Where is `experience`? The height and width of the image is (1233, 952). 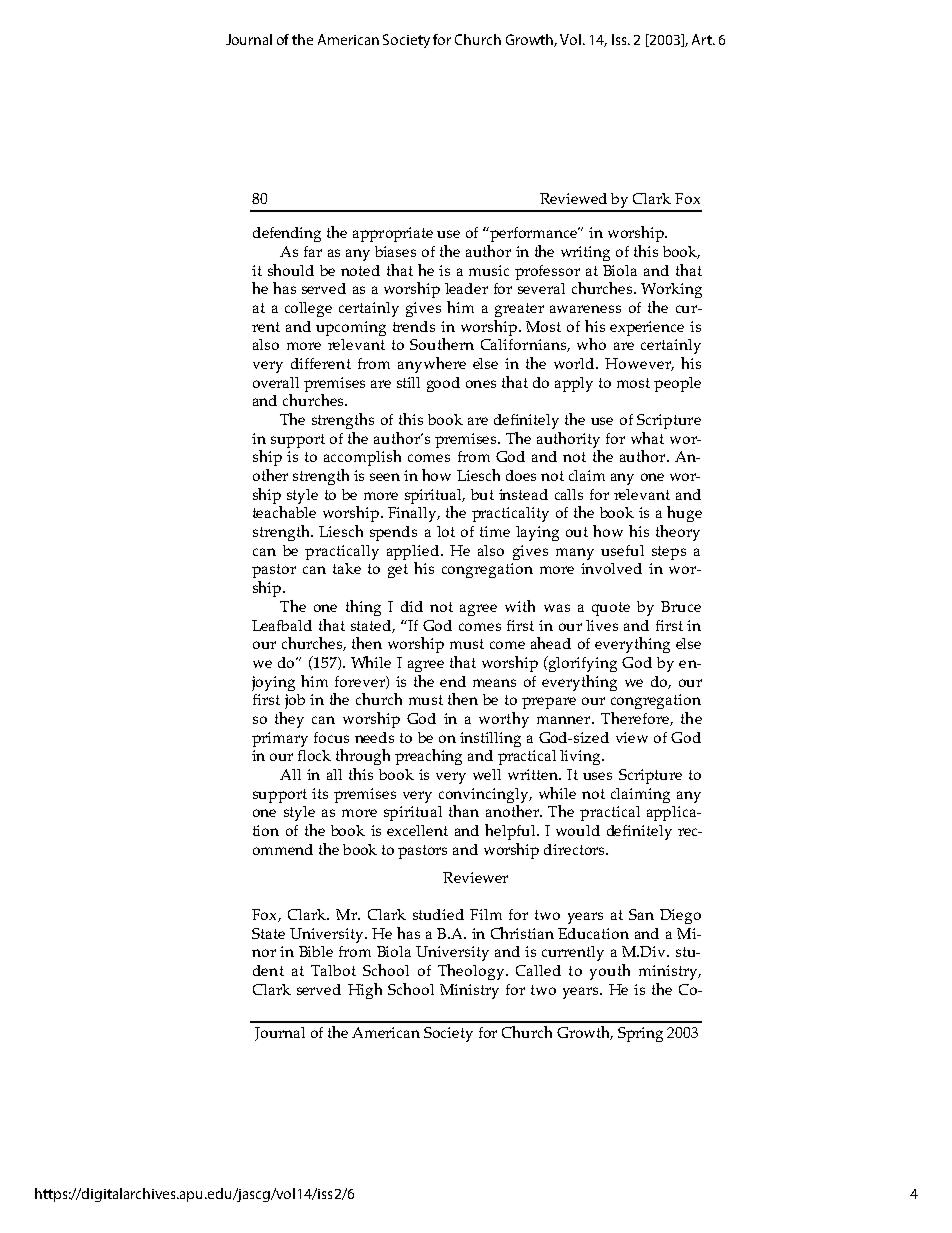
experience is located at coordinates (647, 328).
